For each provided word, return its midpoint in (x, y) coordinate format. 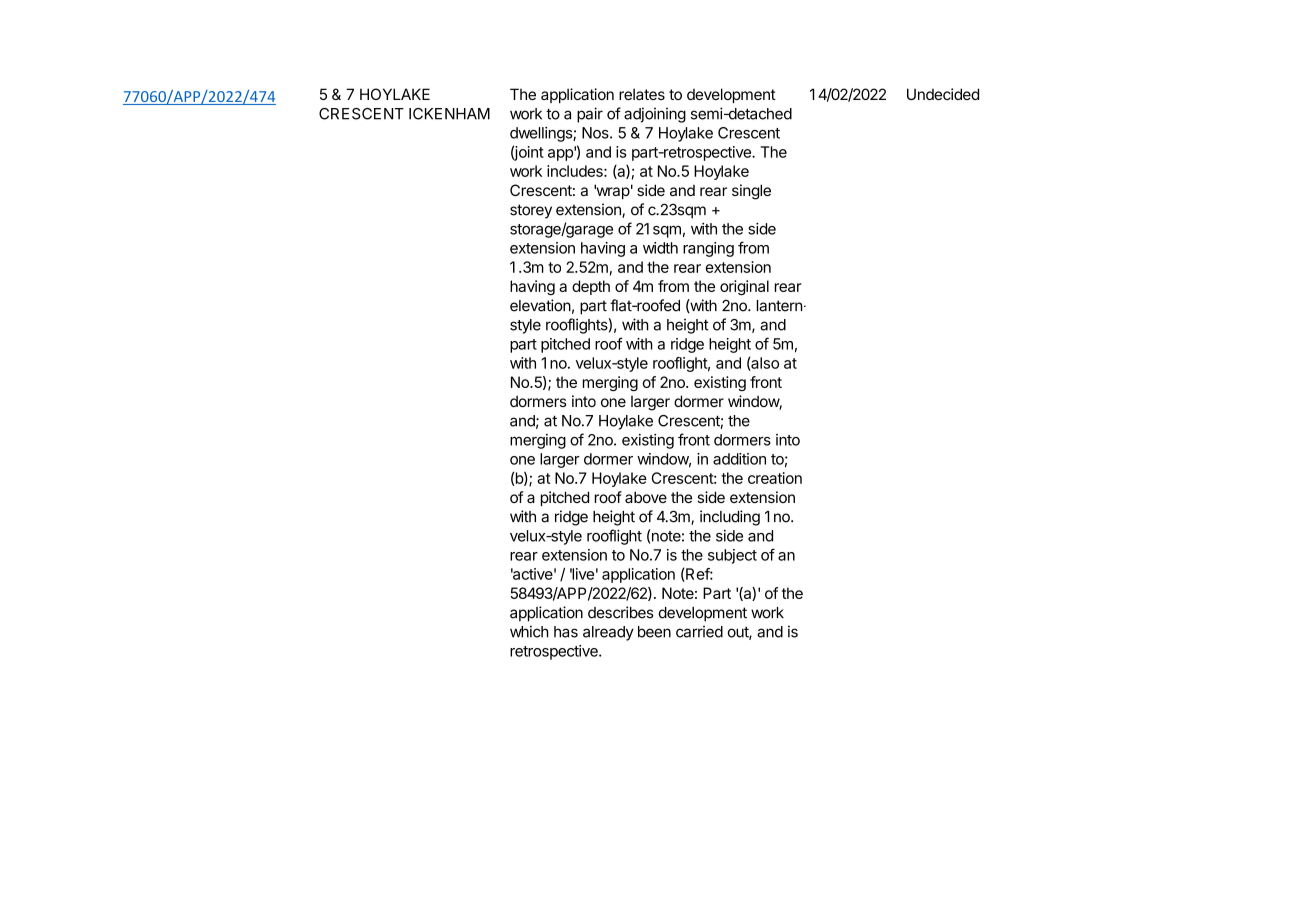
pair (590, 115)
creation (775, 478)
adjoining (655, 115)
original (744, 287)
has (566, 632)
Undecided (943, 94)
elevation (540, 305)
